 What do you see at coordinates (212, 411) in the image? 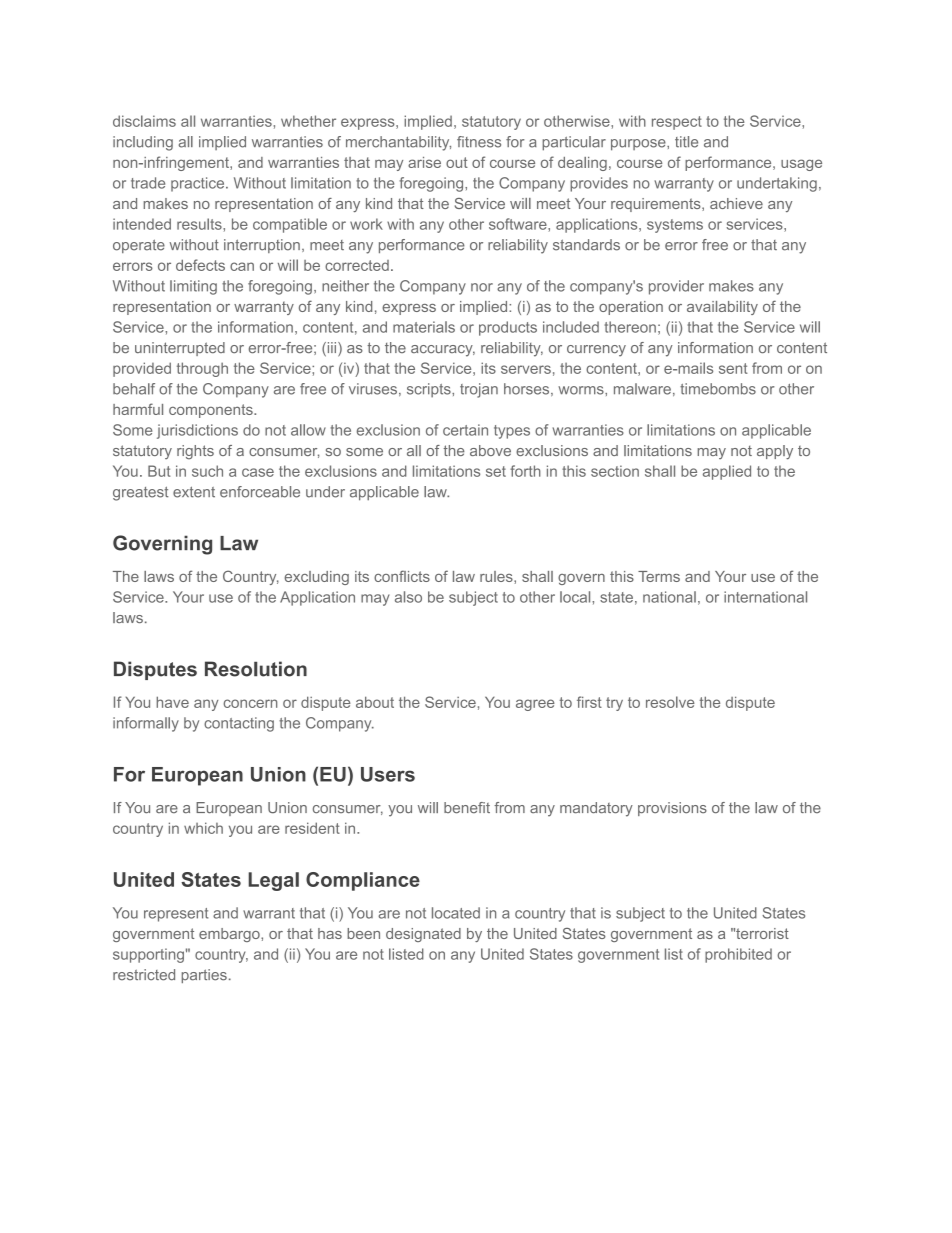
I see `components` at bounding box center [212, 411].
